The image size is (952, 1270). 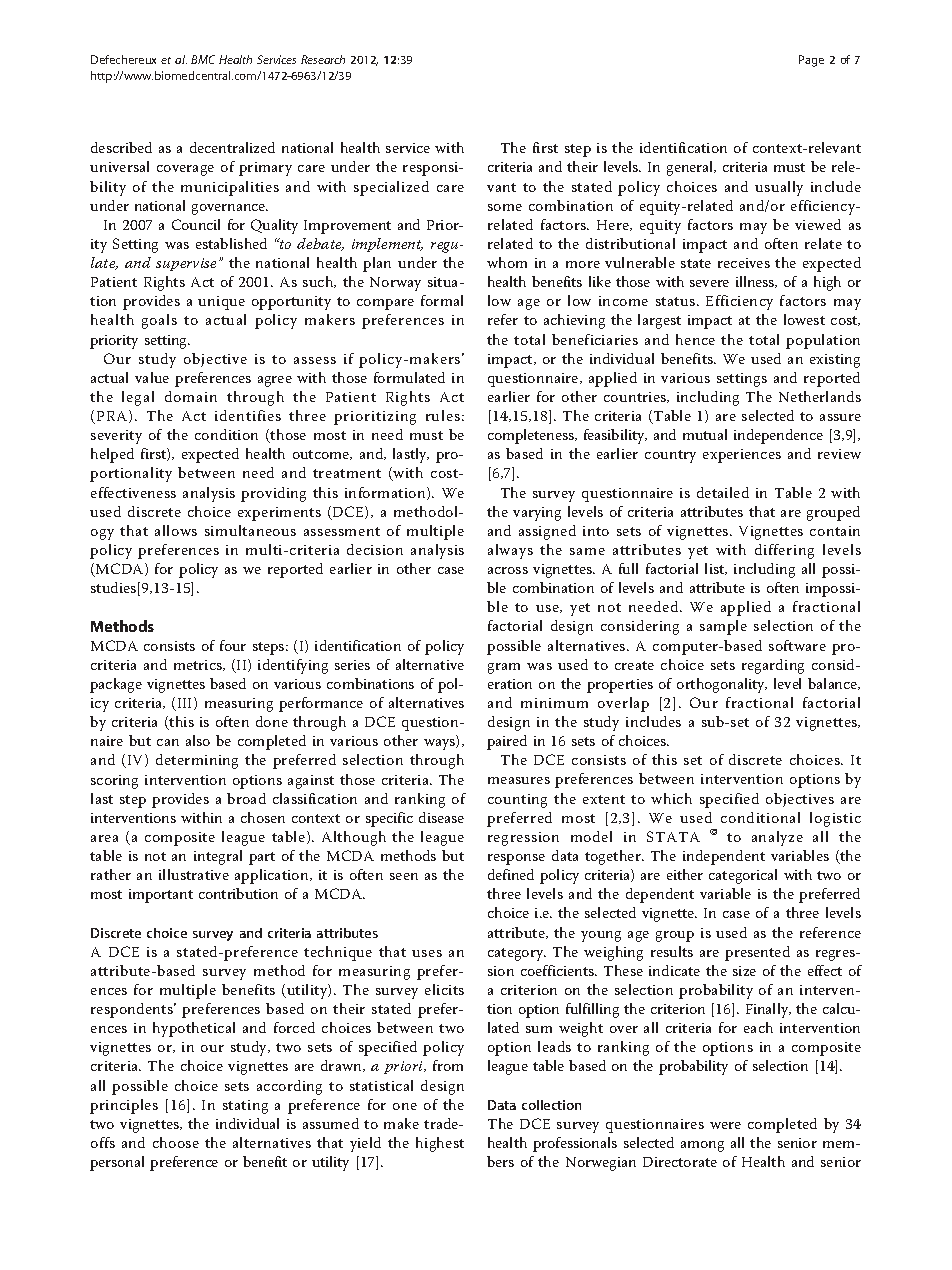 What do you see at coordinates (203, 59) in the image?
I see `BMC` at bounding box center [203, 59].
